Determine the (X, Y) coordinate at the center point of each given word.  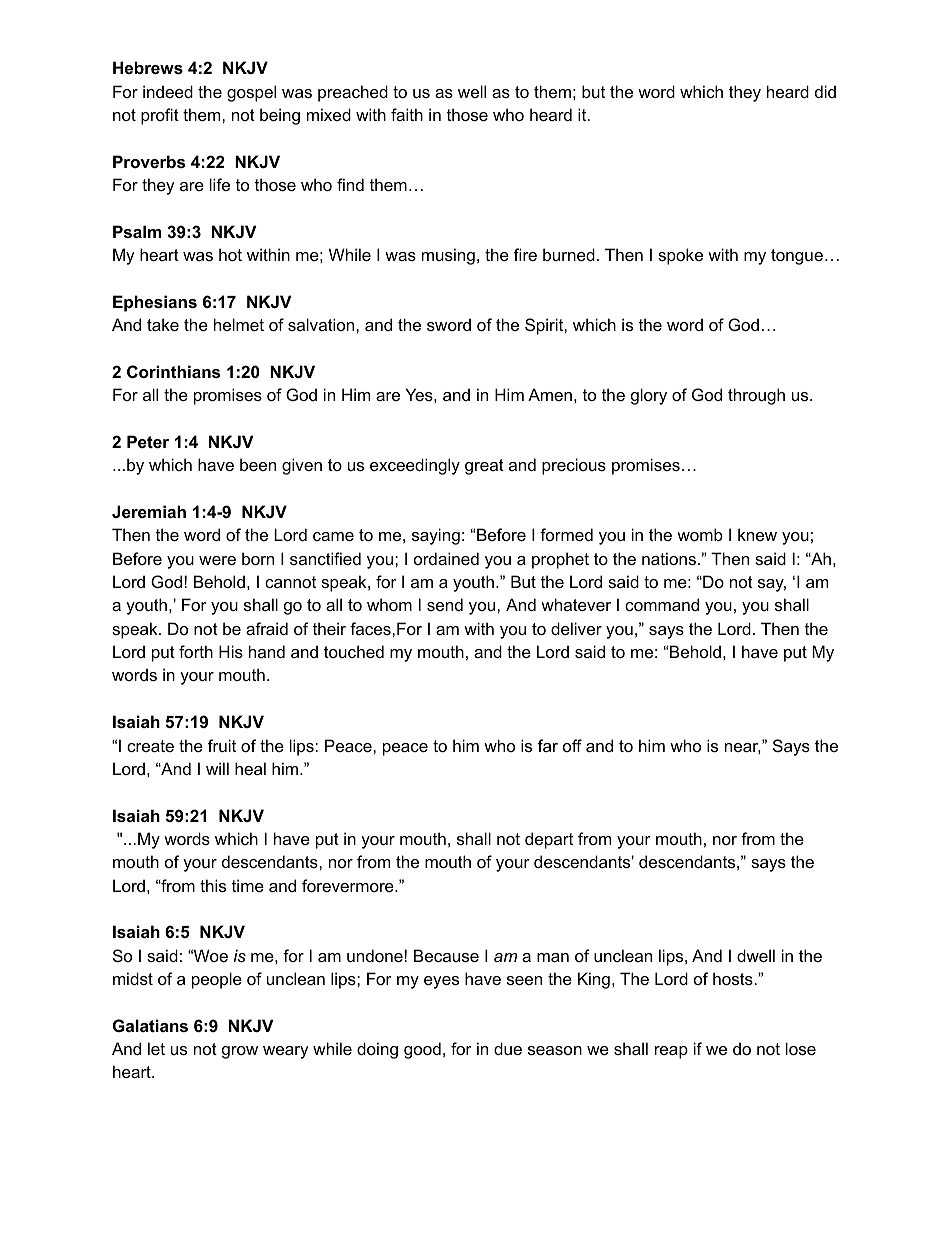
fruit (222, 745)
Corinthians (173, 371)
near (743, 748)
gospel (251, 93)
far (548, 745)
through (756, 396)
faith (407, 114)
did (825, 91)
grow (240, 1052)
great (484, 467)
